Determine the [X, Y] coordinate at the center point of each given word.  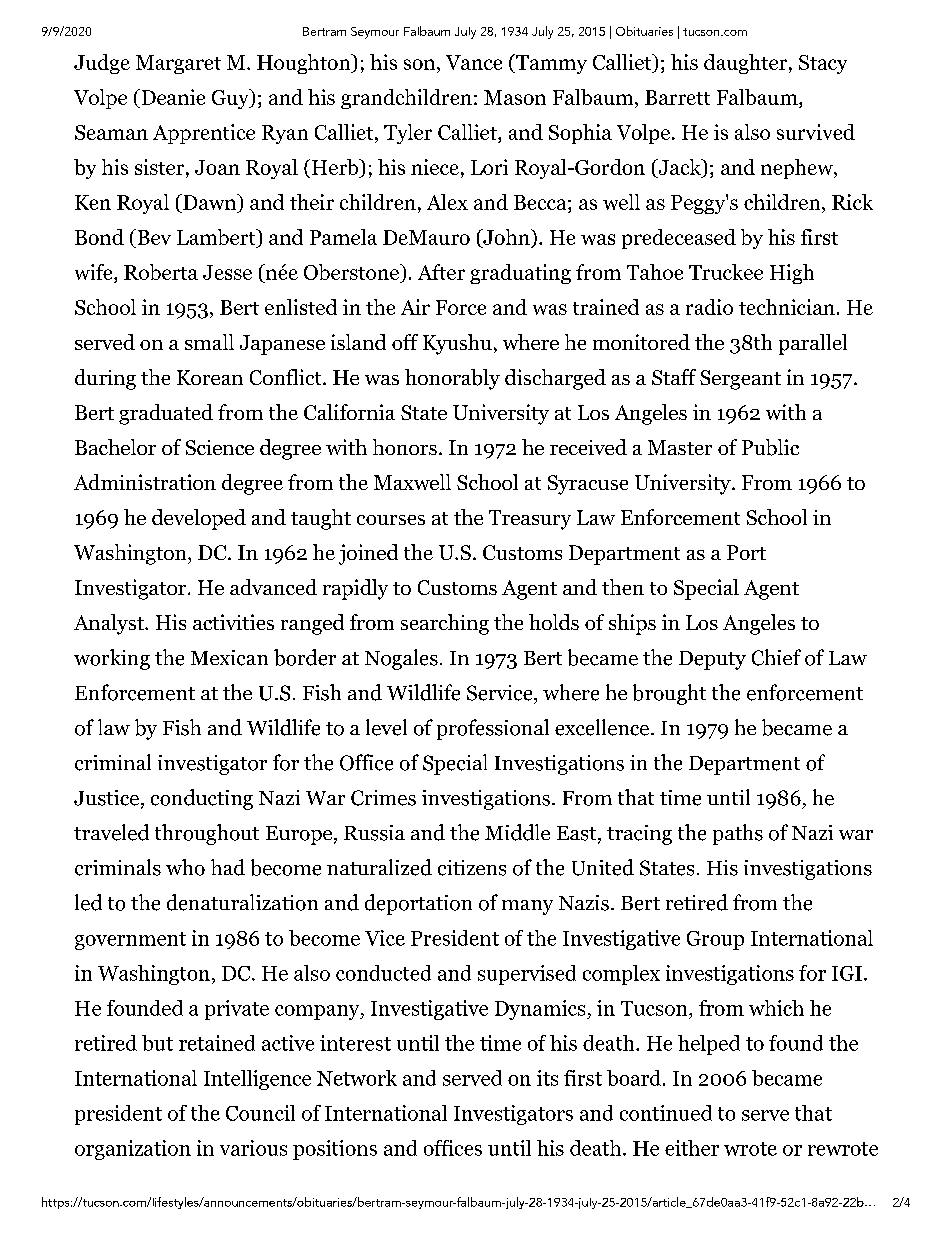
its [547, 1078]
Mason [515, 97]
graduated [166, 414]
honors [405, 447]
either [692, 1148]
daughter [745, 64]
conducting [202, 799]
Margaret [178, 64]
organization [133, 1150]
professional [493, 729]
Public [770, 447]
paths [738, 834]
